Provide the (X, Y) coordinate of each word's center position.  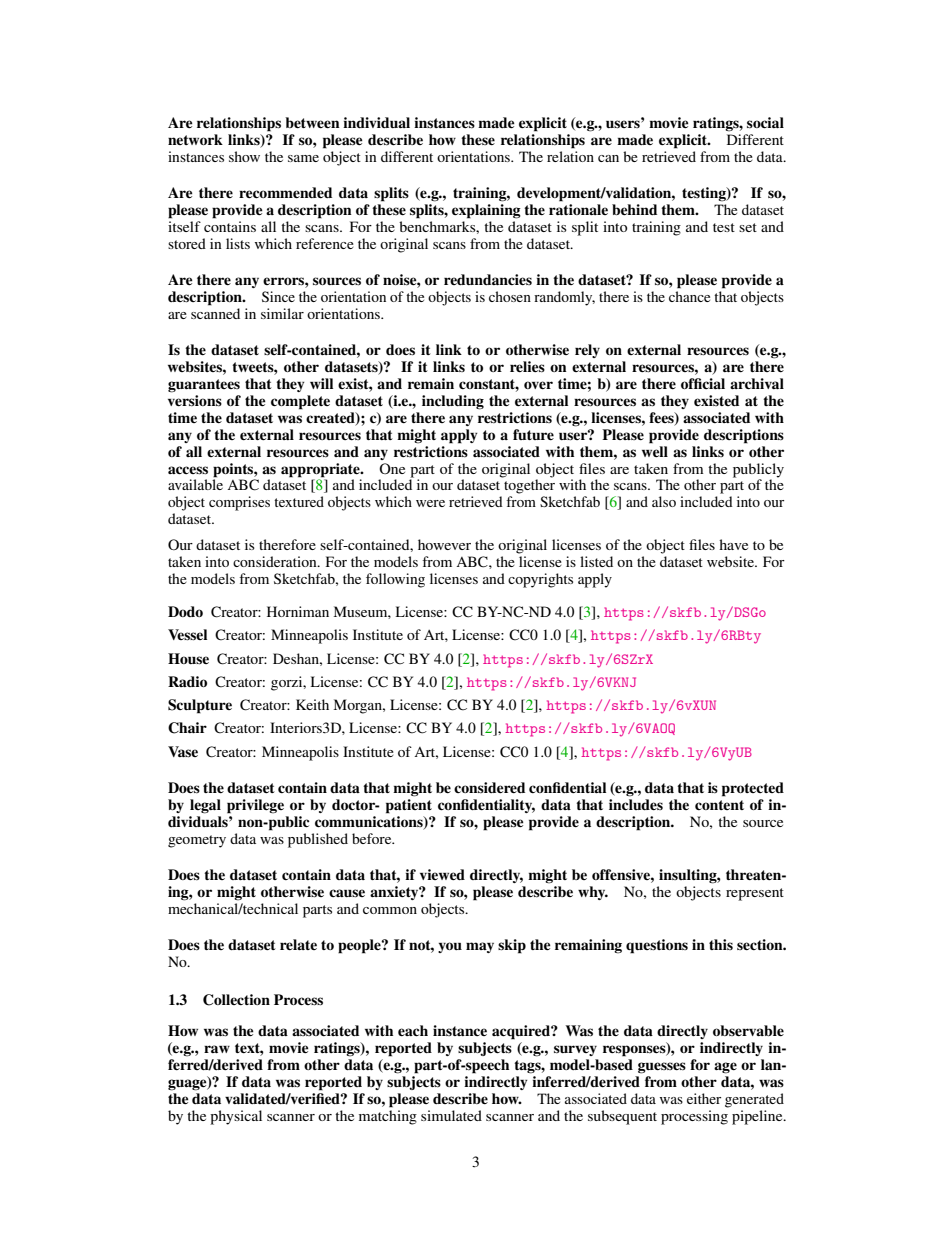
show (244, 156)
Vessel (187, 635)
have (733, 544)
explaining (486, 210)
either (704, 1098)
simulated (451, 1115)
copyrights (540, 580)
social (765, 123)
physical (236, 1117)
